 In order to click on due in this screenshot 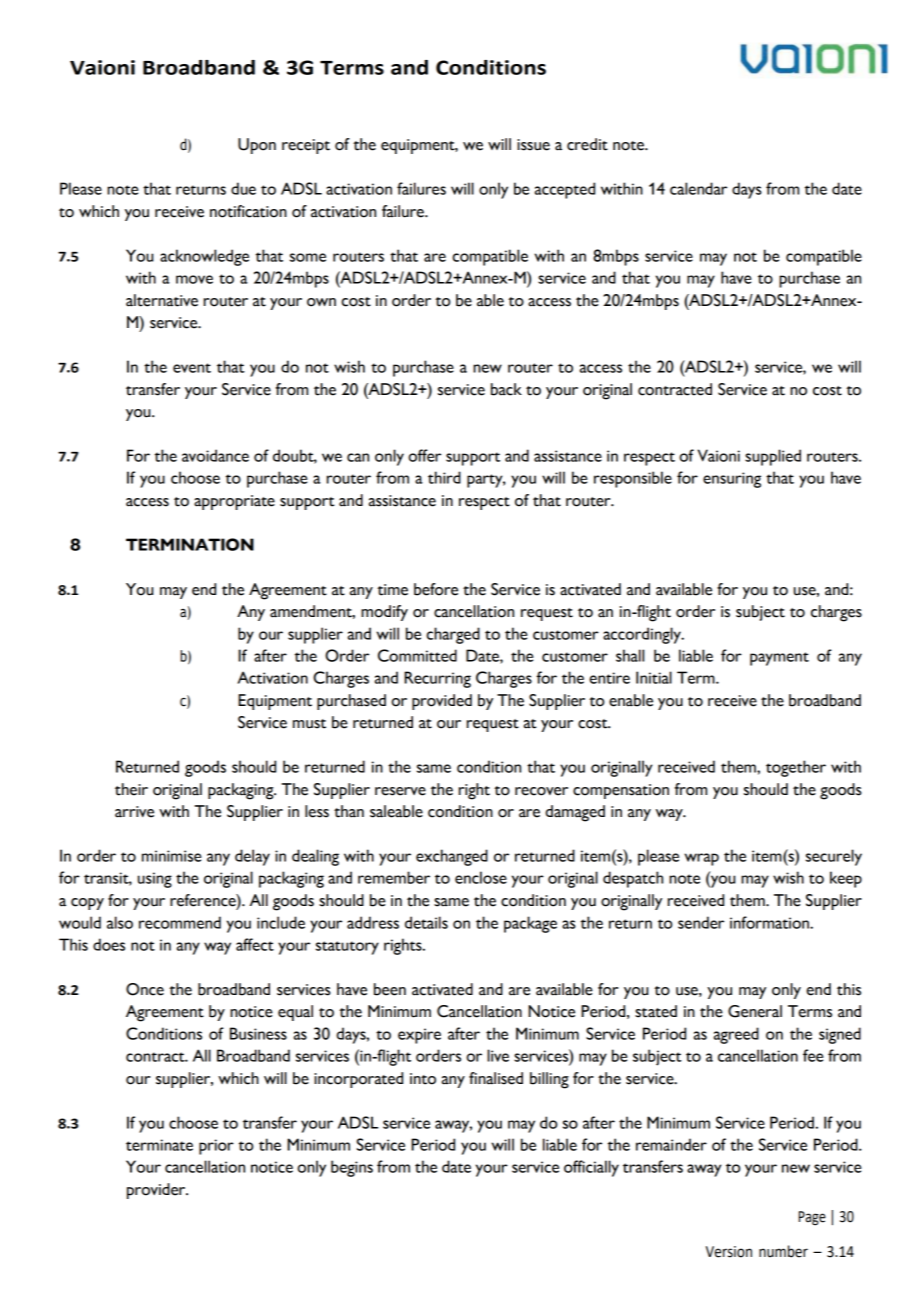, I will do `click(243, 188)`.
